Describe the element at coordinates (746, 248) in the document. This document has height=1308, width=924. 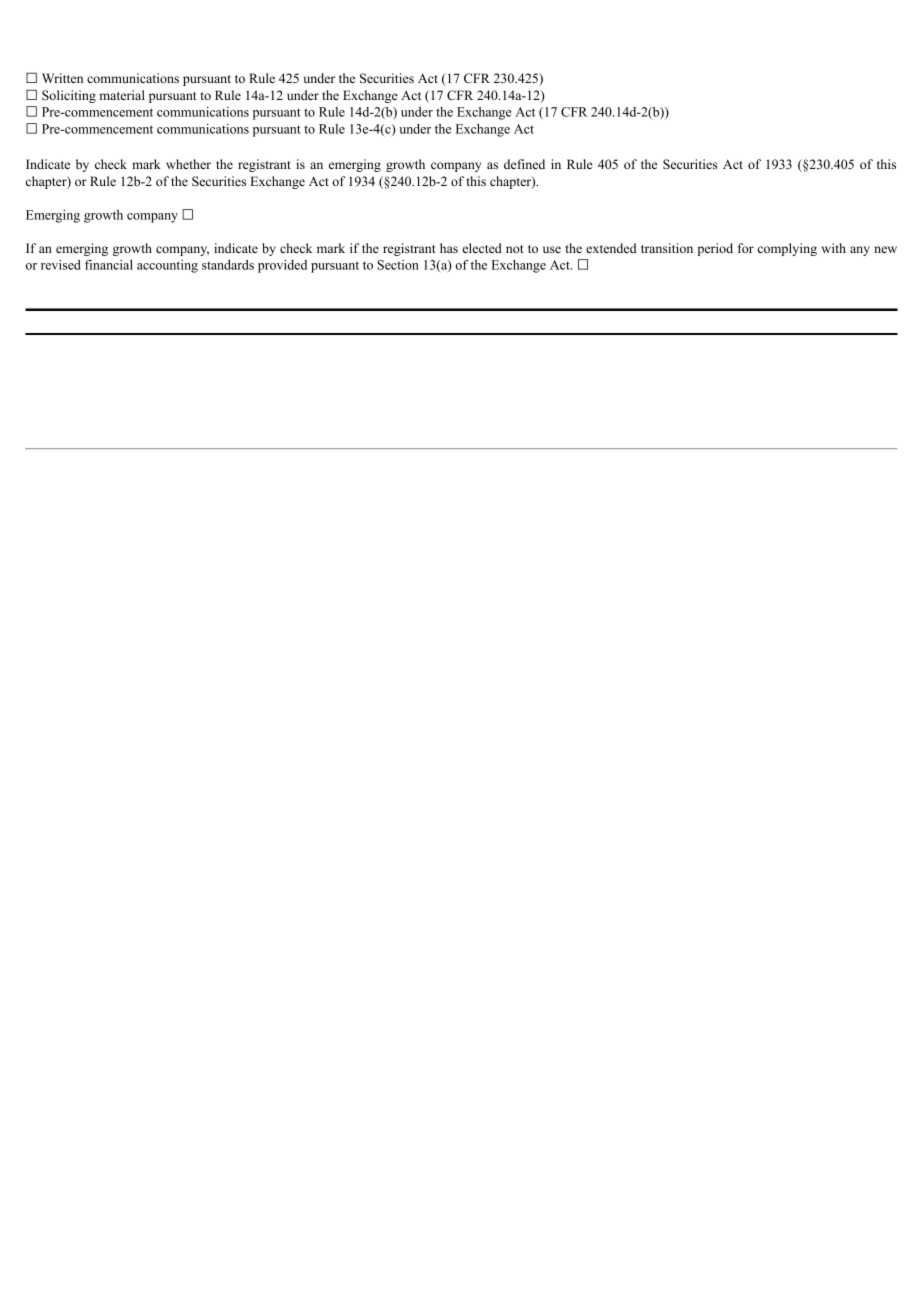
I see `for` at that location.
